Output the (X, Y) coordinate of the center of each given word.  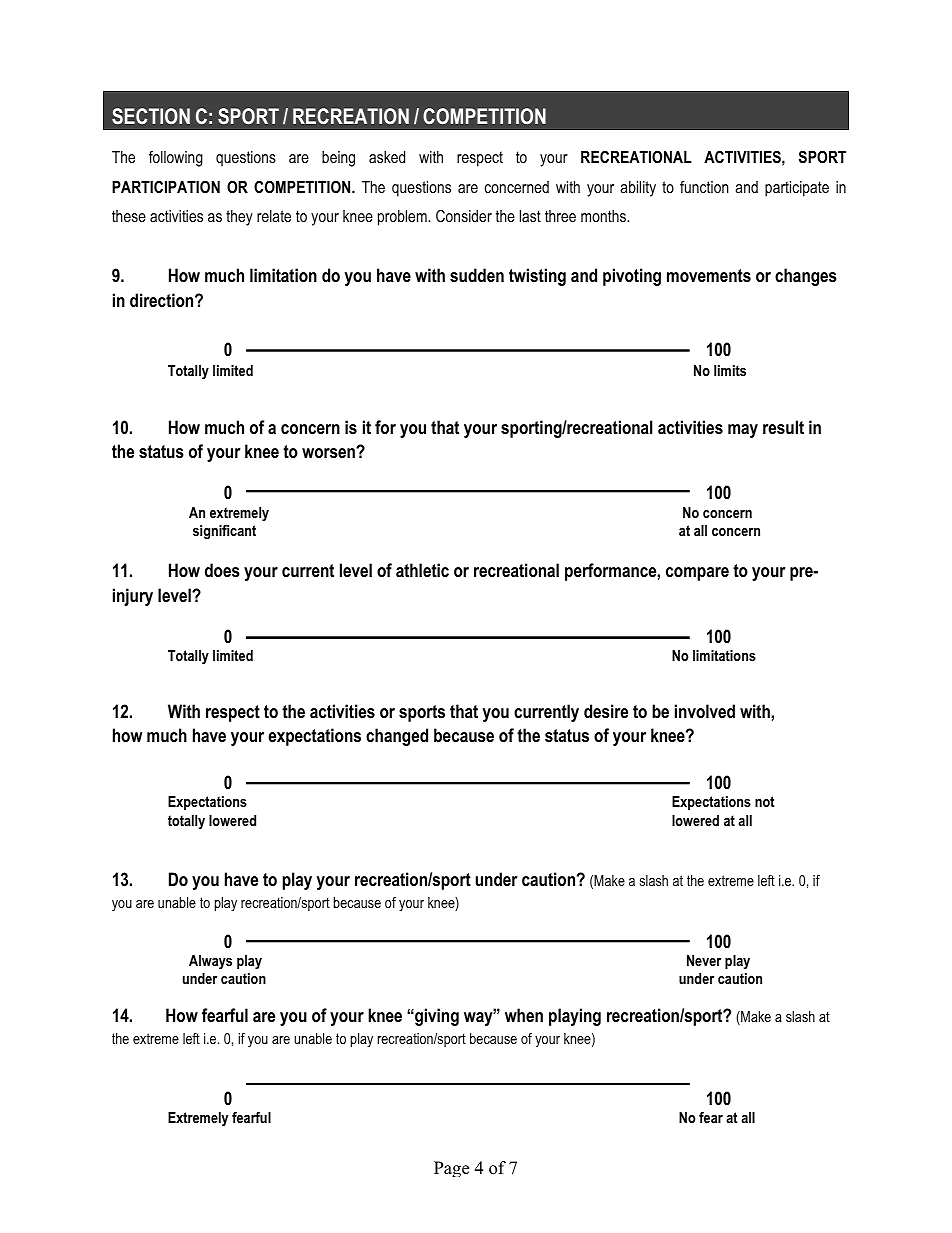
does (222, 570)
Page (451, 1169)
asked (387, 157)
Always (210, 962)
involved (705, 711)
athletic (422, 570)
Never (704, 960)
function (704, 186)
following (176, 159)
